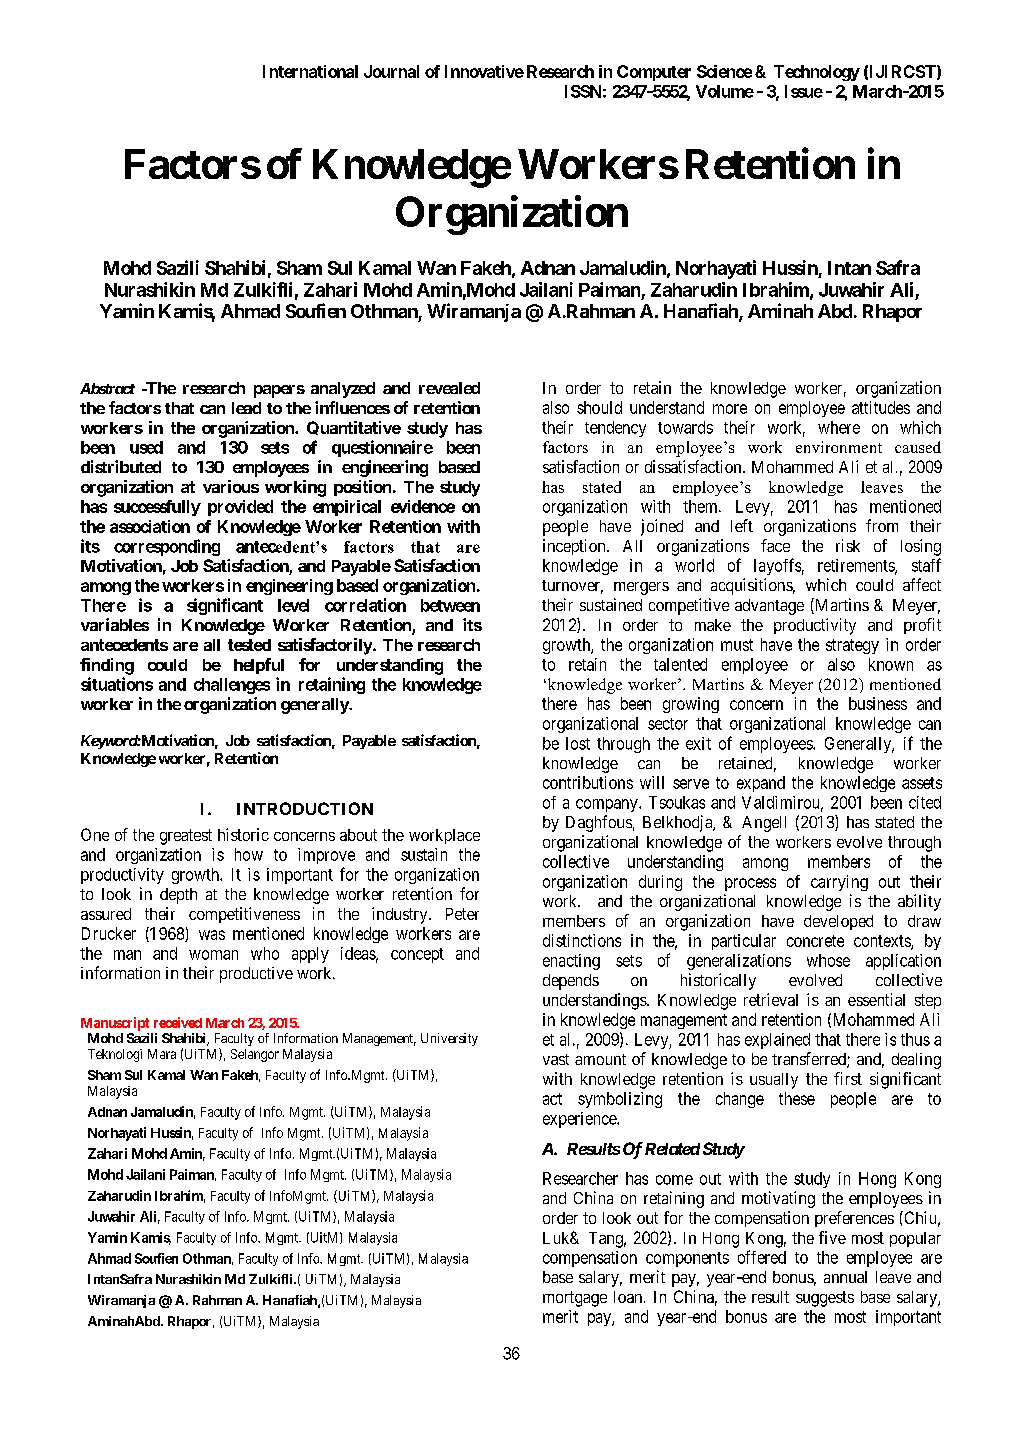  I want to click on Selangor, so click(255, 1055).
